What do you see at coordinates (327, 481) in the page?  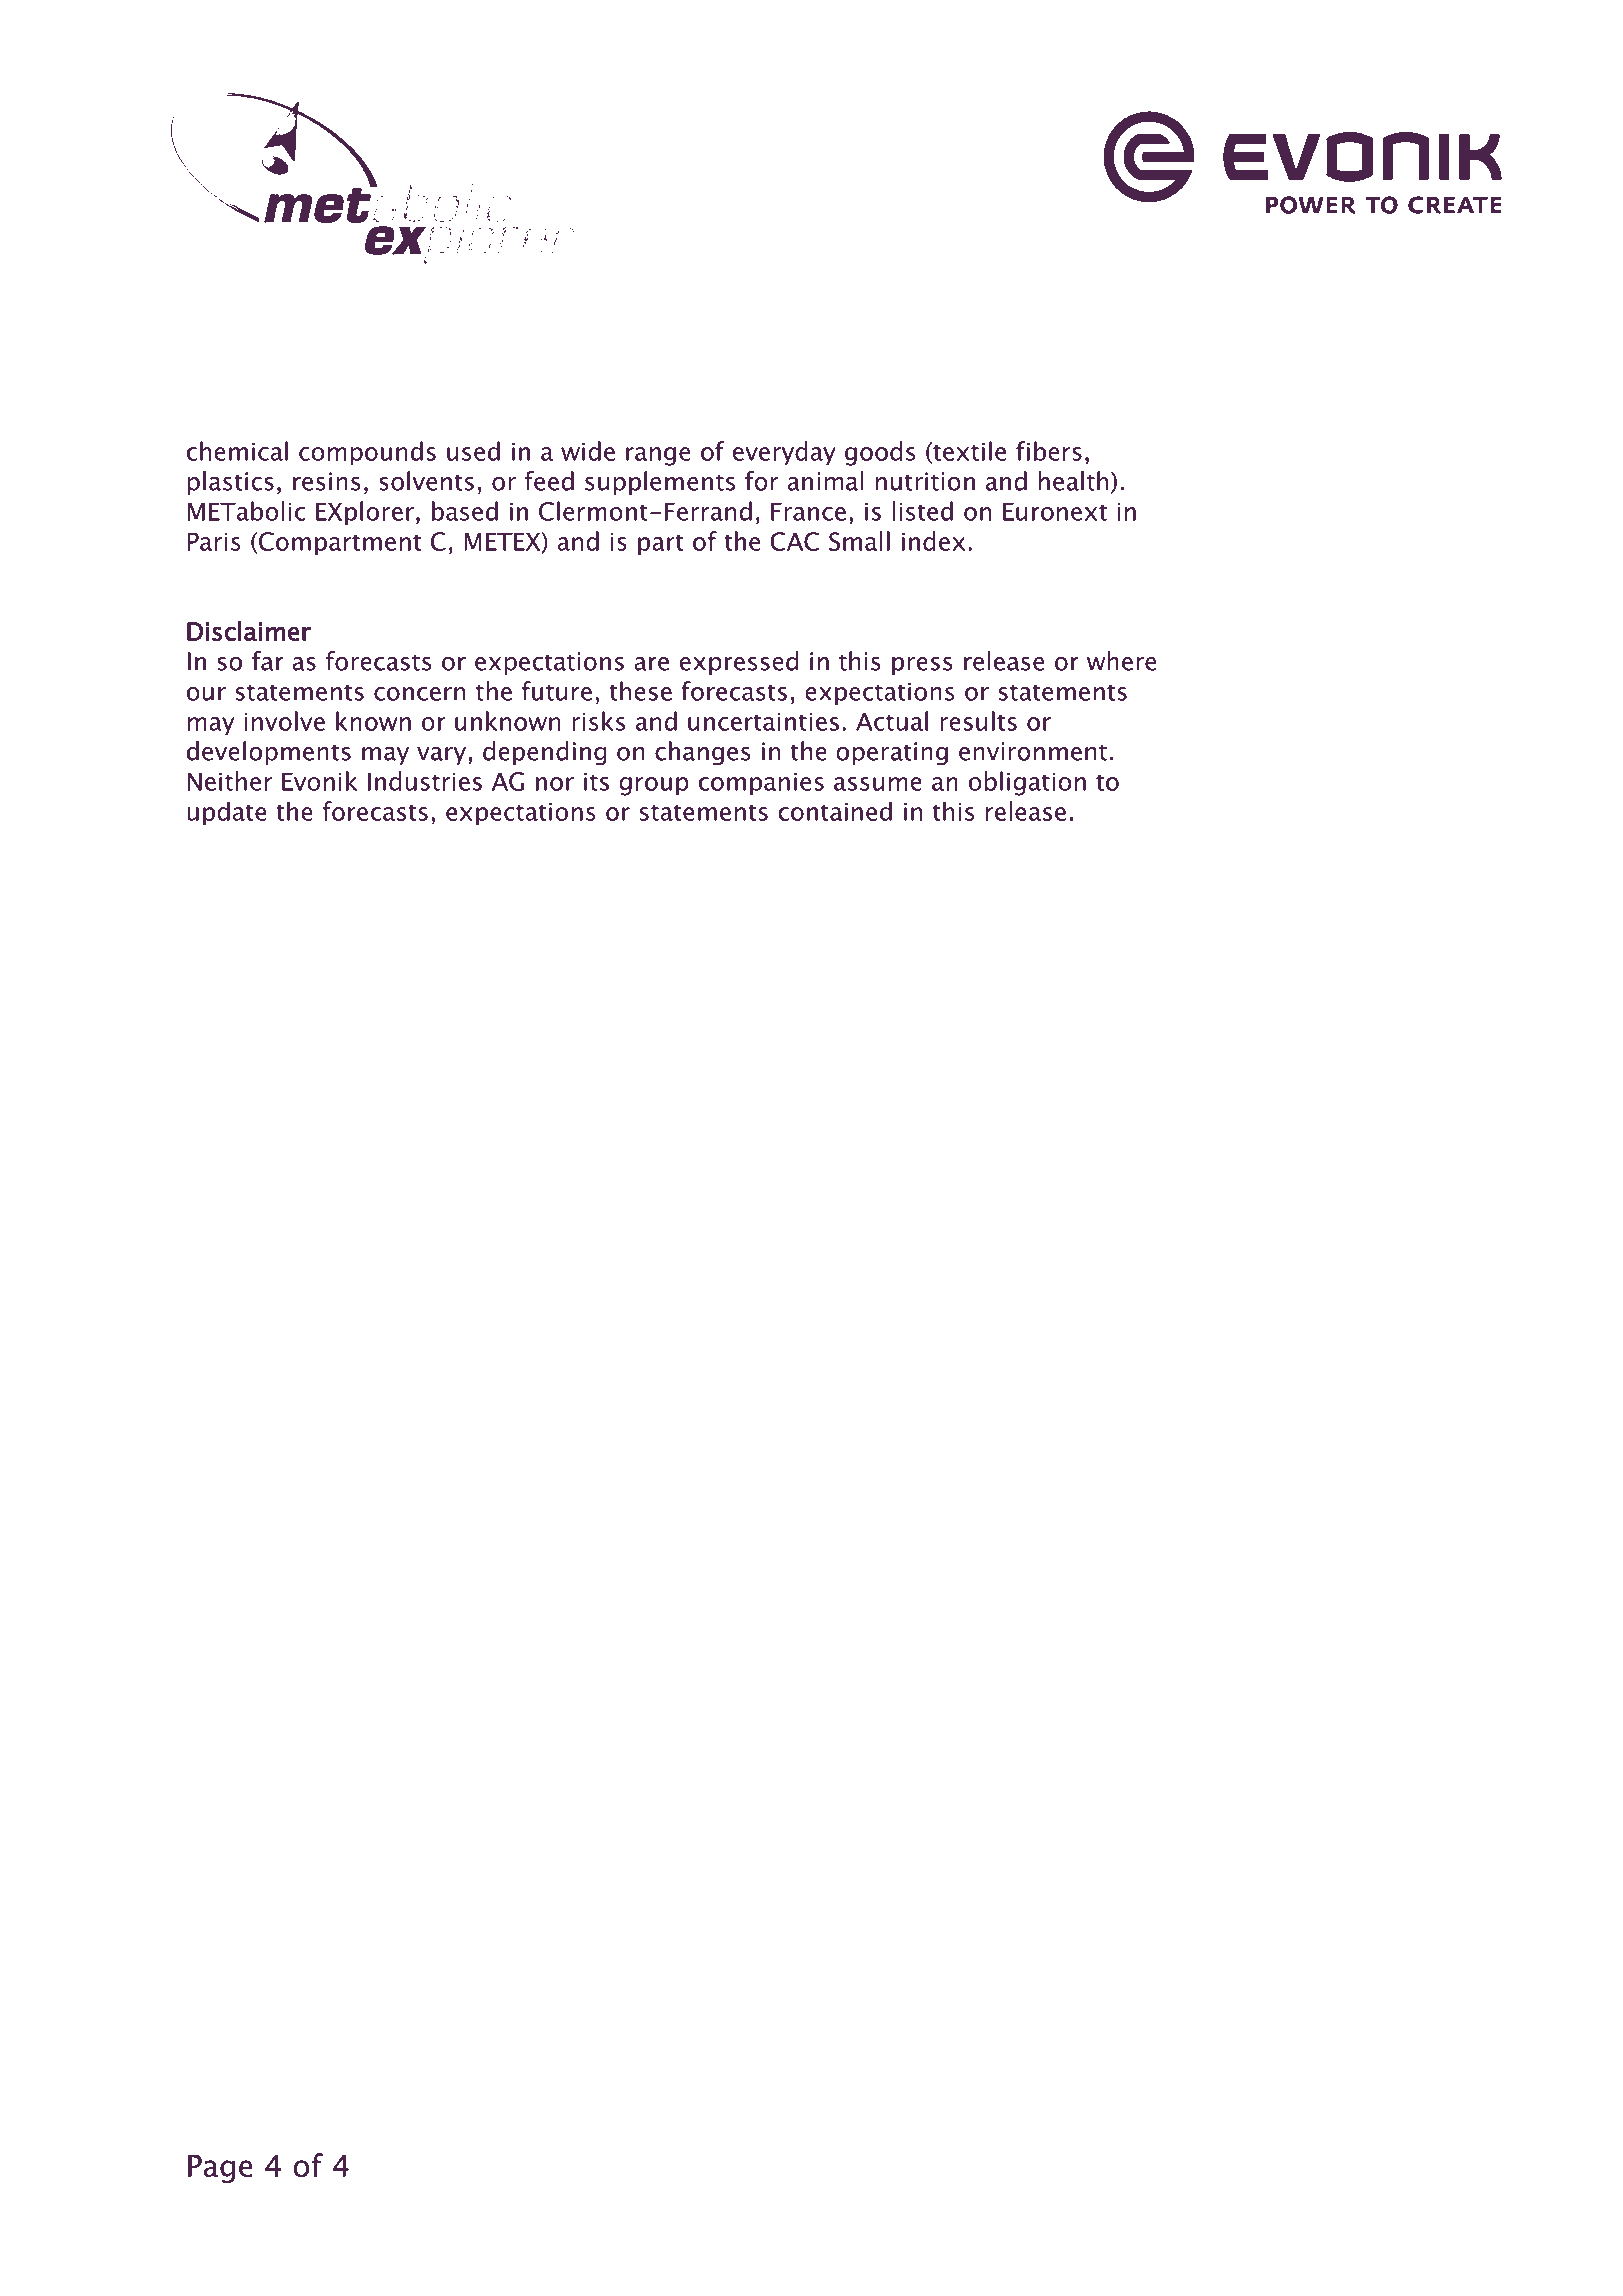 I see `resins` at bounding box center [327, 481].
